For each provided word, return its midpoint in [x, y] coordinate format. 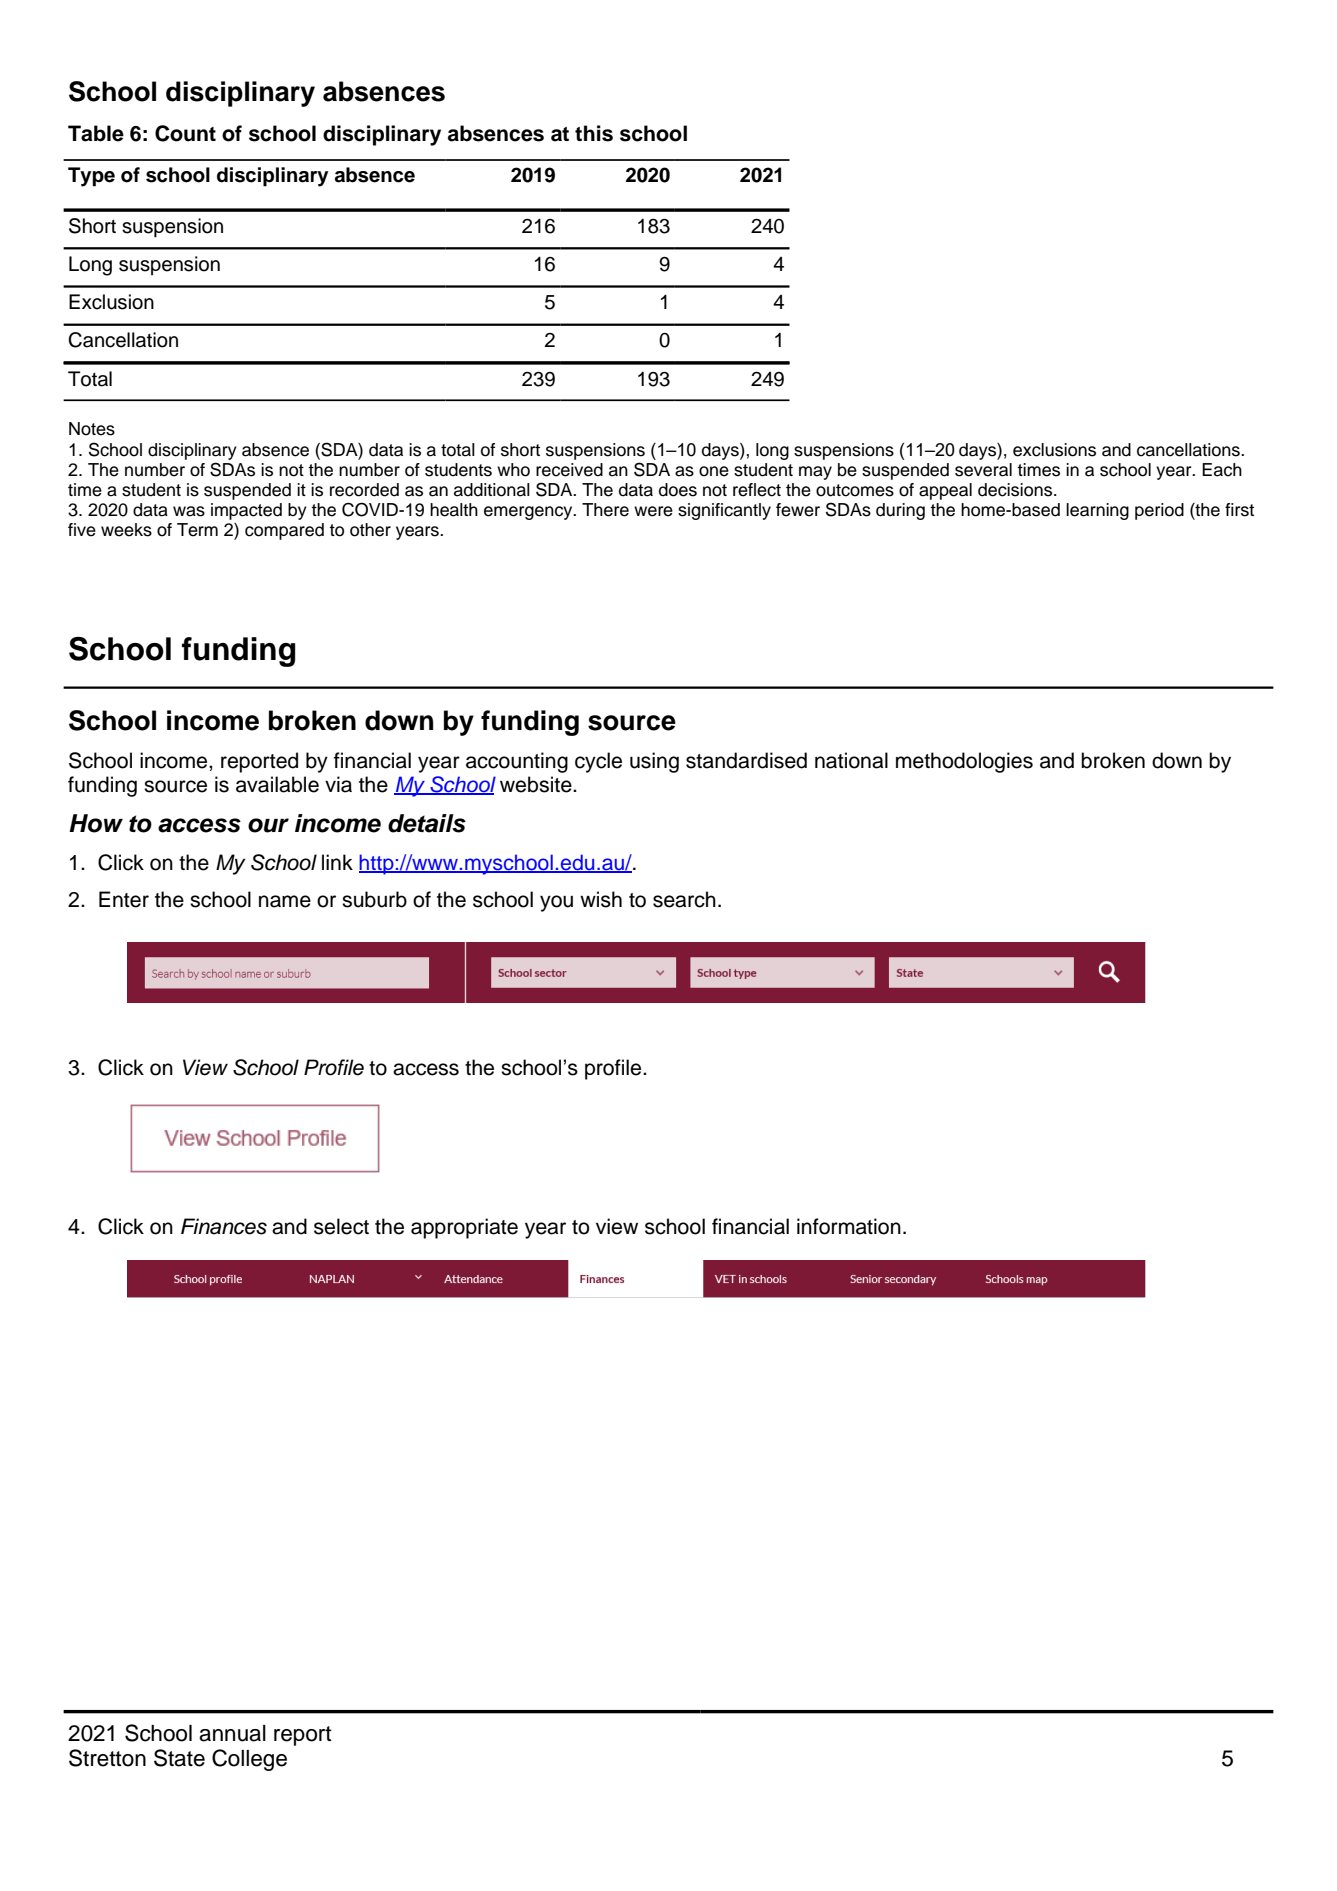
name [285, 901]
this [594, 133]
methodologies [964, 762]
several [983, 470]
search [684, 899]
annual [232, 1733]
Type [91, 177]
